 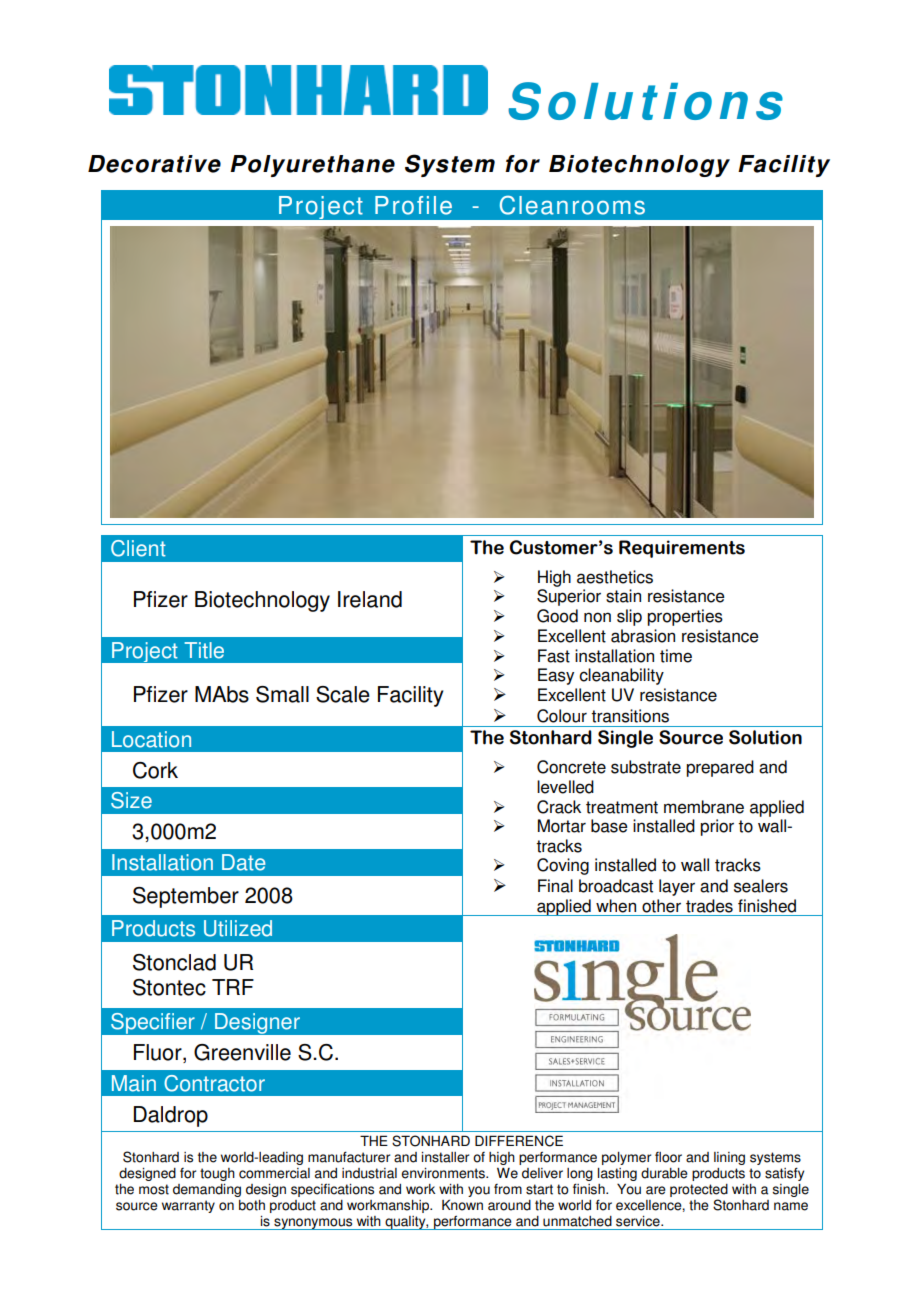 I want to click on Known, so click(x=462, y=1205).
